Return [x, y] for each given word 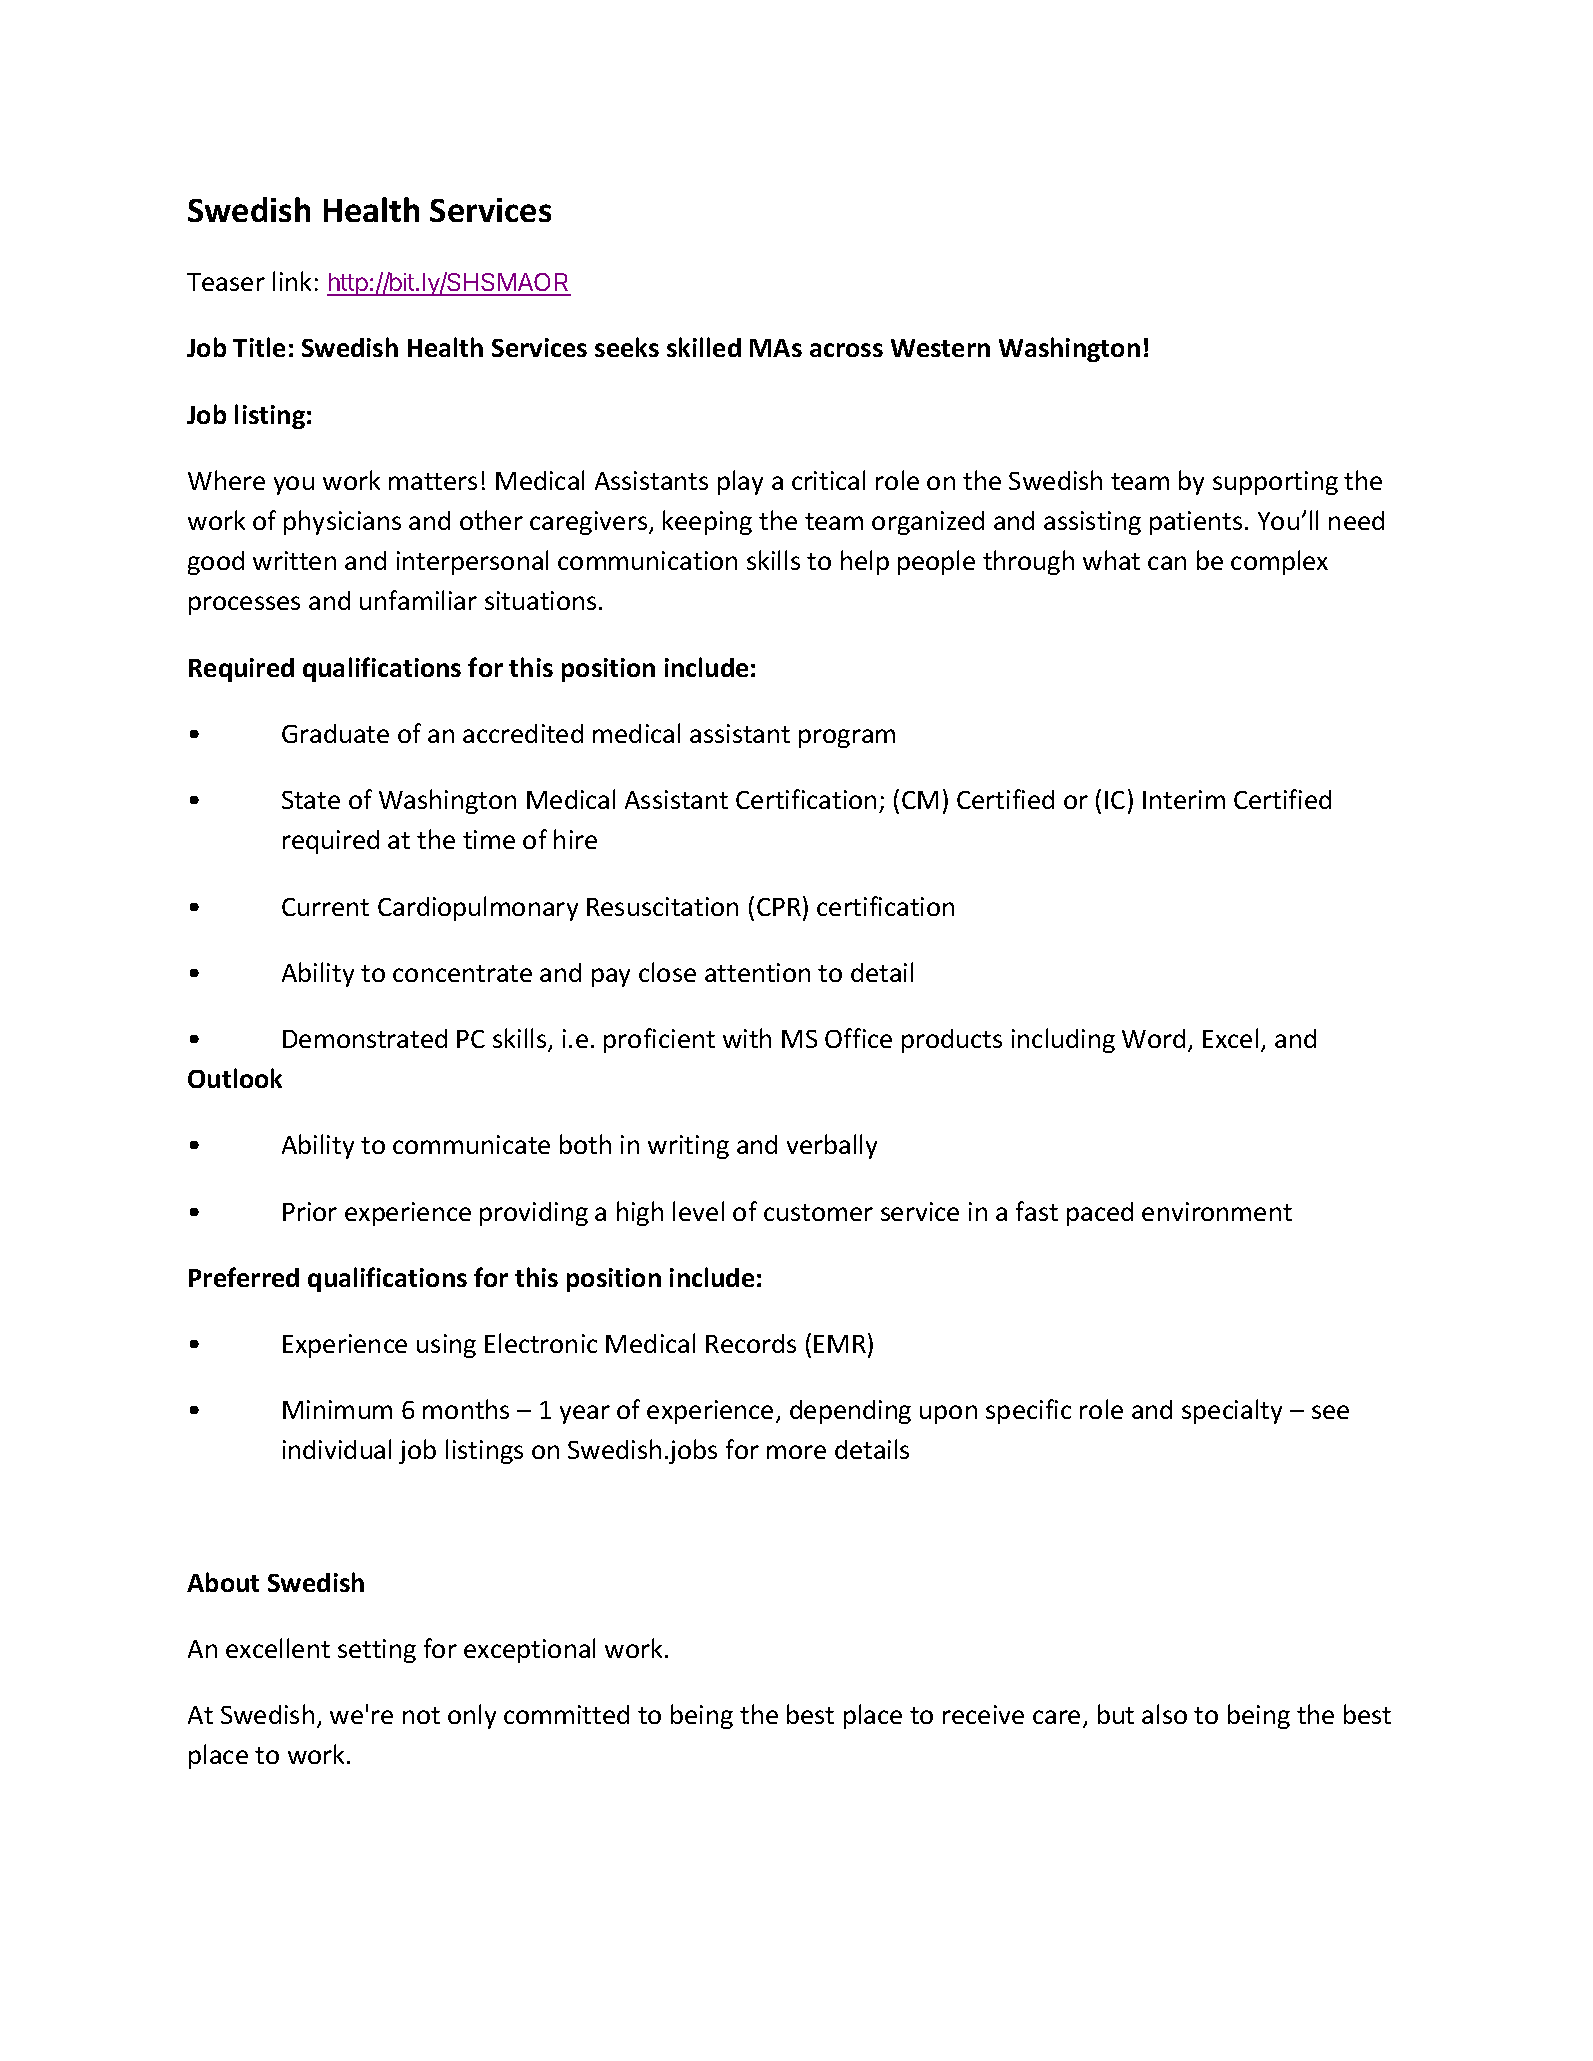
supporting [1275, 483]
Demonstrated [365, 1038]
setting [377, 1651]
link [292, 281]
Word [1153, 1038]
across [846, 350]
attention [757, 972]
